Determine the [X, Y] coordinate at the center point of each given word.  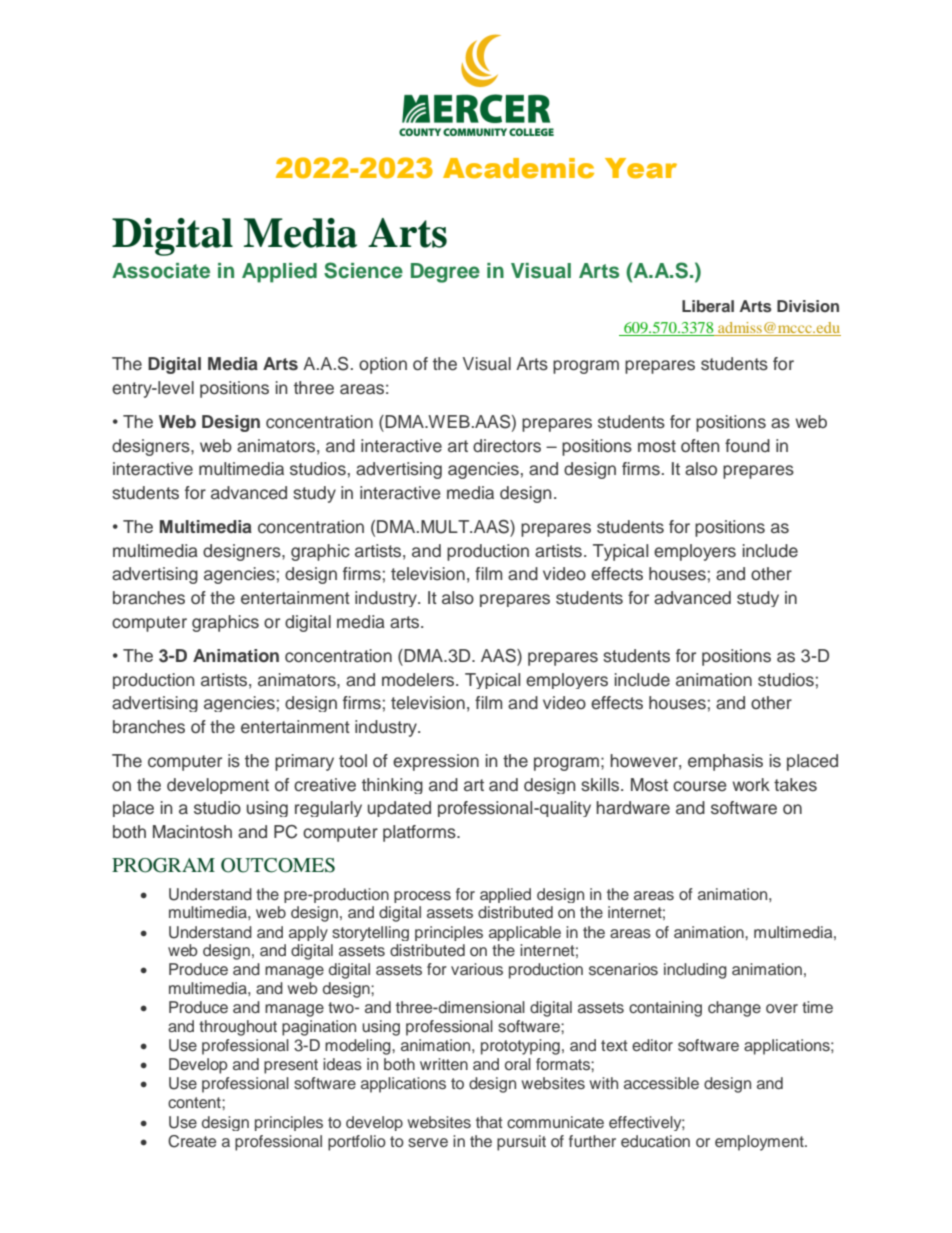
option [383, 365]
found [747, 446]
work [751, 785]
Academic [518, 168]
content [195, 1103]
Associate [161, 271]
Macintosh [192, 832]
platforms [420, 833]
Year [641, 168]
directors [507, 446]
